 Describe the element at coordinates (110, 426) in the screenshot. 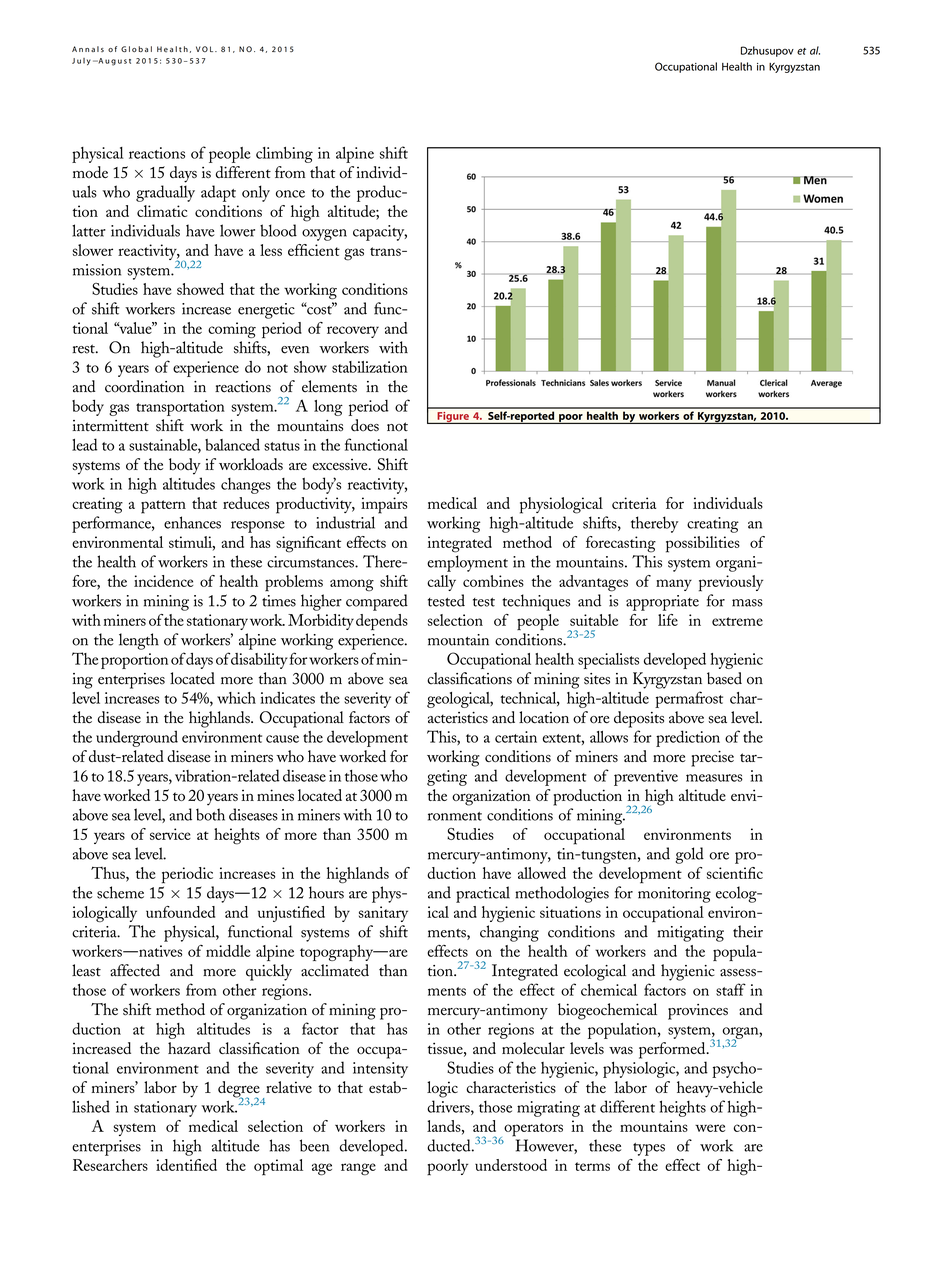

I see `intermittent` at that location.
